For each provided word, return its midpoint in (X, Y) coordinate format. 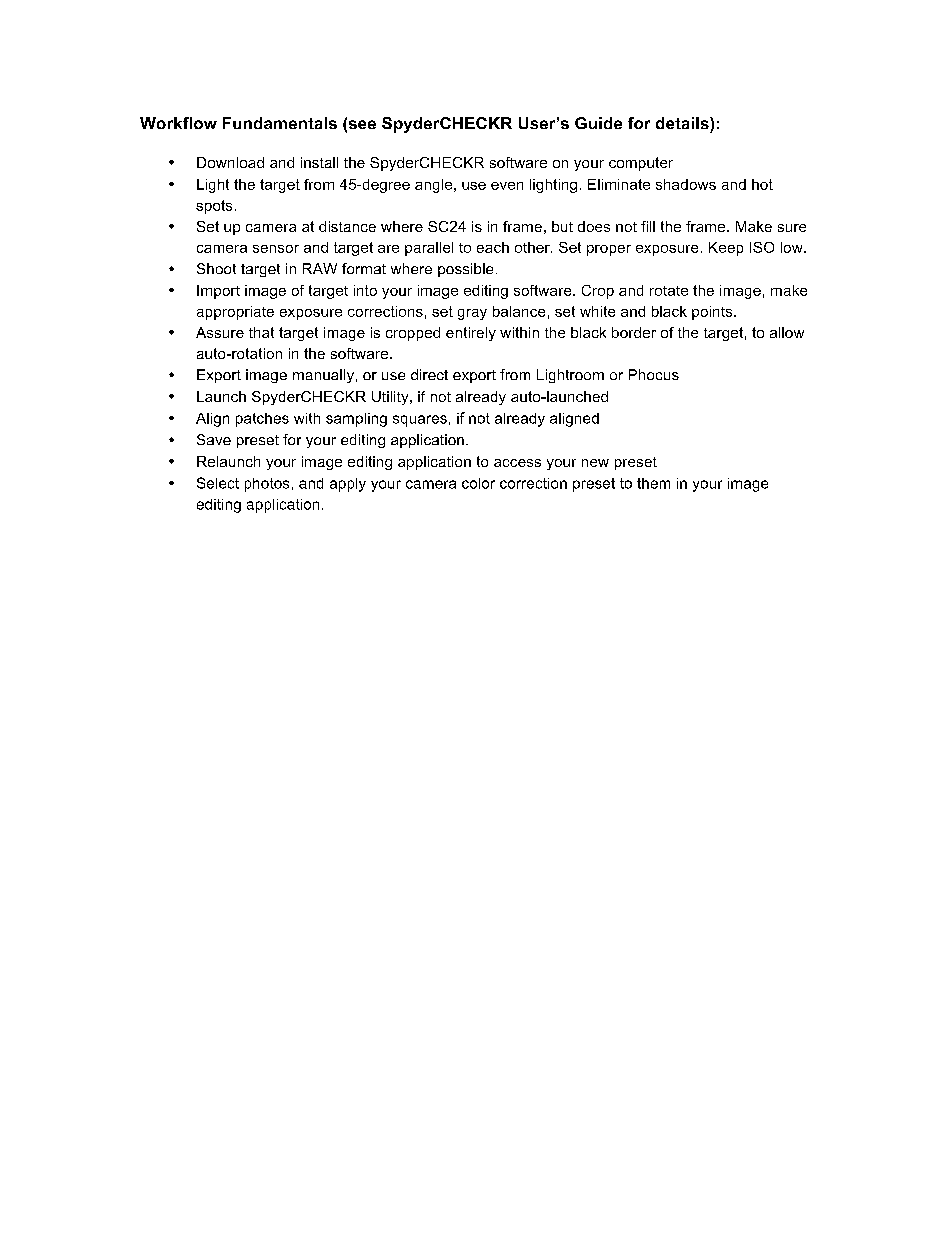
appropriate (235, 313)
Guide (598, 123)
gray (472, 314)
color (478, 483)
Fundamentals (280, 123)
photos (267, 485)
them (653, 483)
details (683, 123)
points (713, 313)
